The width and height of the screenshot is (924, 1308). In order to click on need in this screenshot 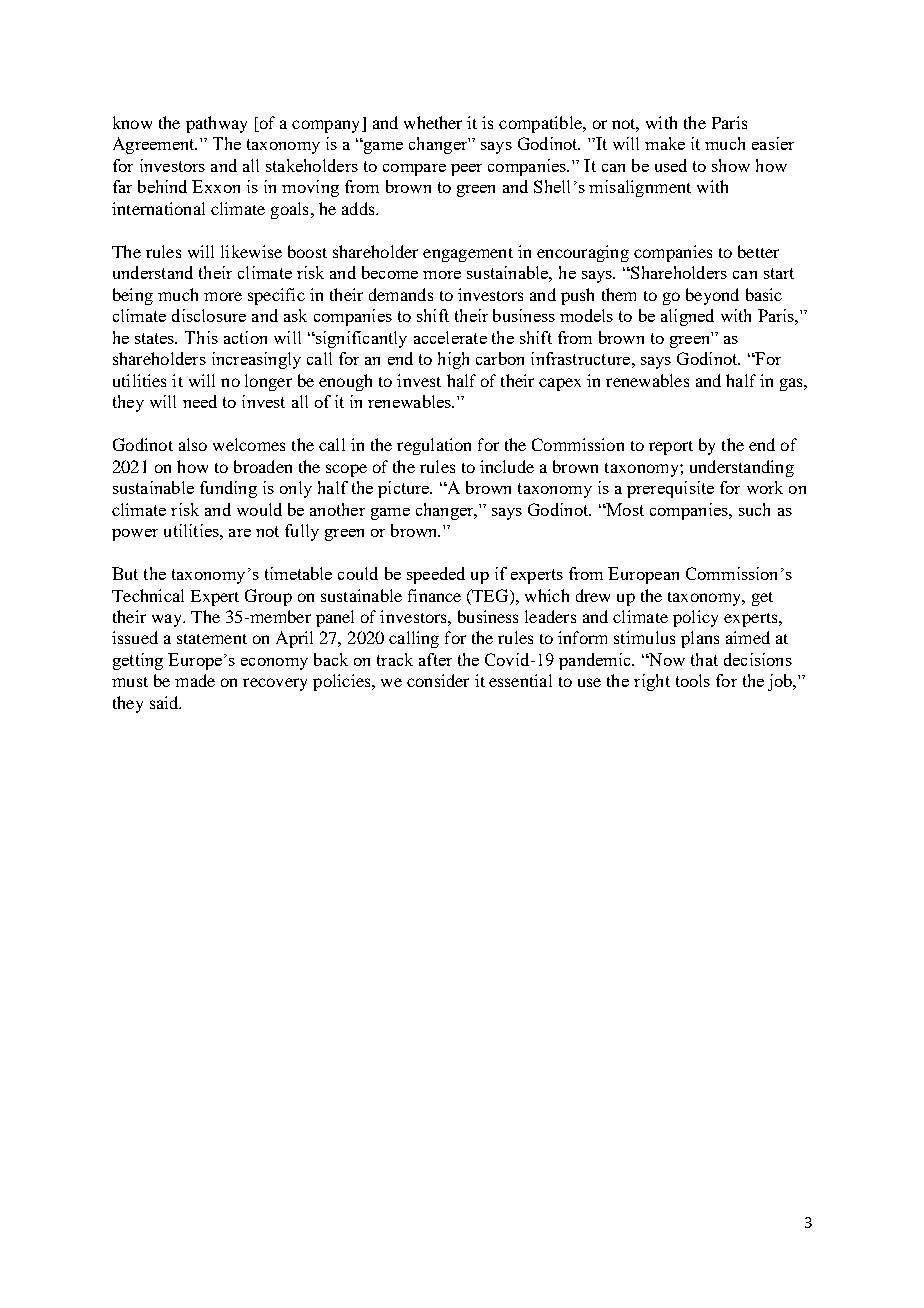, I will do `click(200, 401)`.
